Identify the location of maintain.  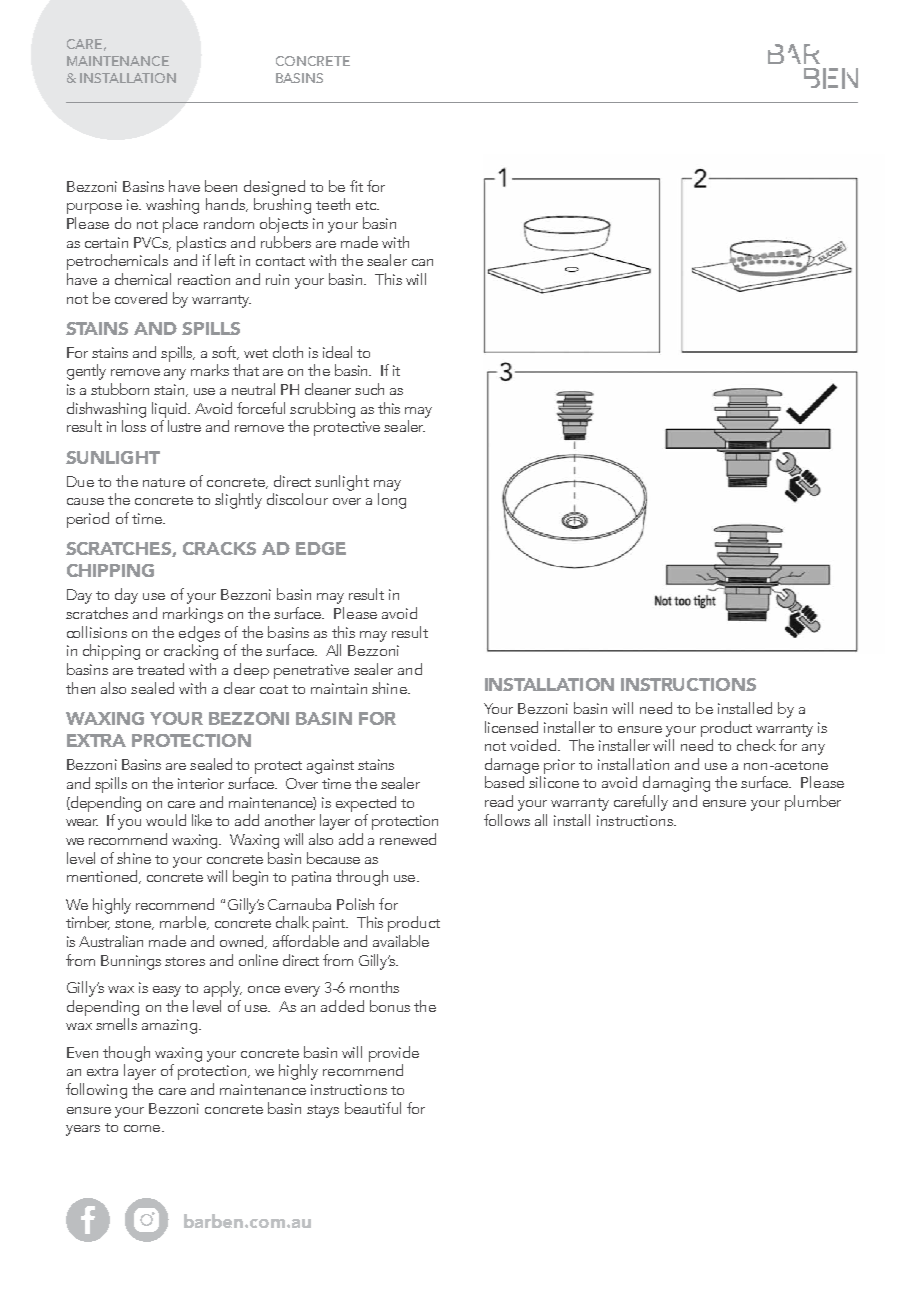
(339, 688).
